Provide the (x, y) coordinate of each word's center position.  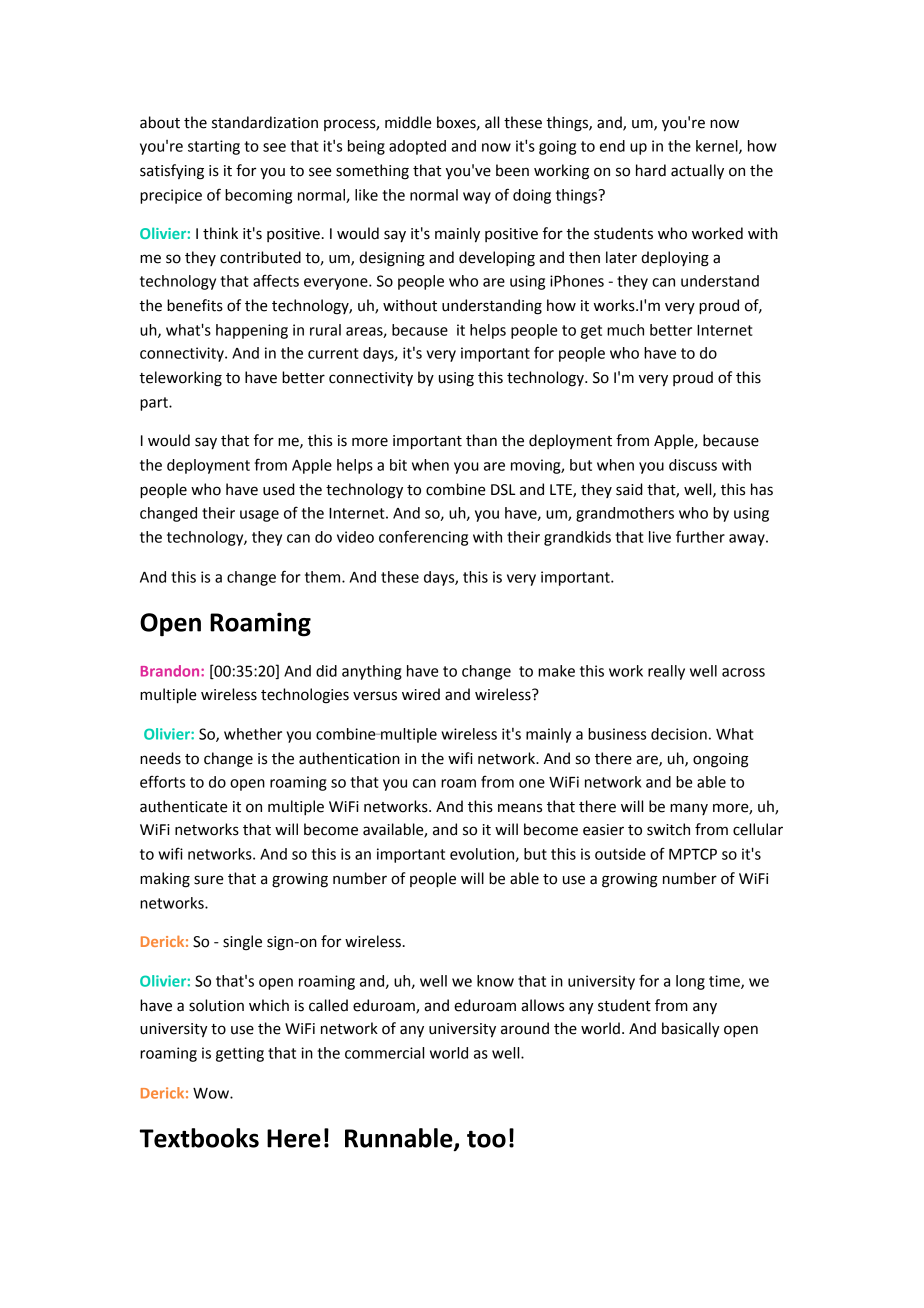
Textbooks (199, 1138)
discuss (693, 465)
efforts (162, 781)
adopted (417, 147)
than (481, 440)
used (279, 489)
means (520, 808)
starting (214, 147)
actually (697, 172)
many (689, 809)
